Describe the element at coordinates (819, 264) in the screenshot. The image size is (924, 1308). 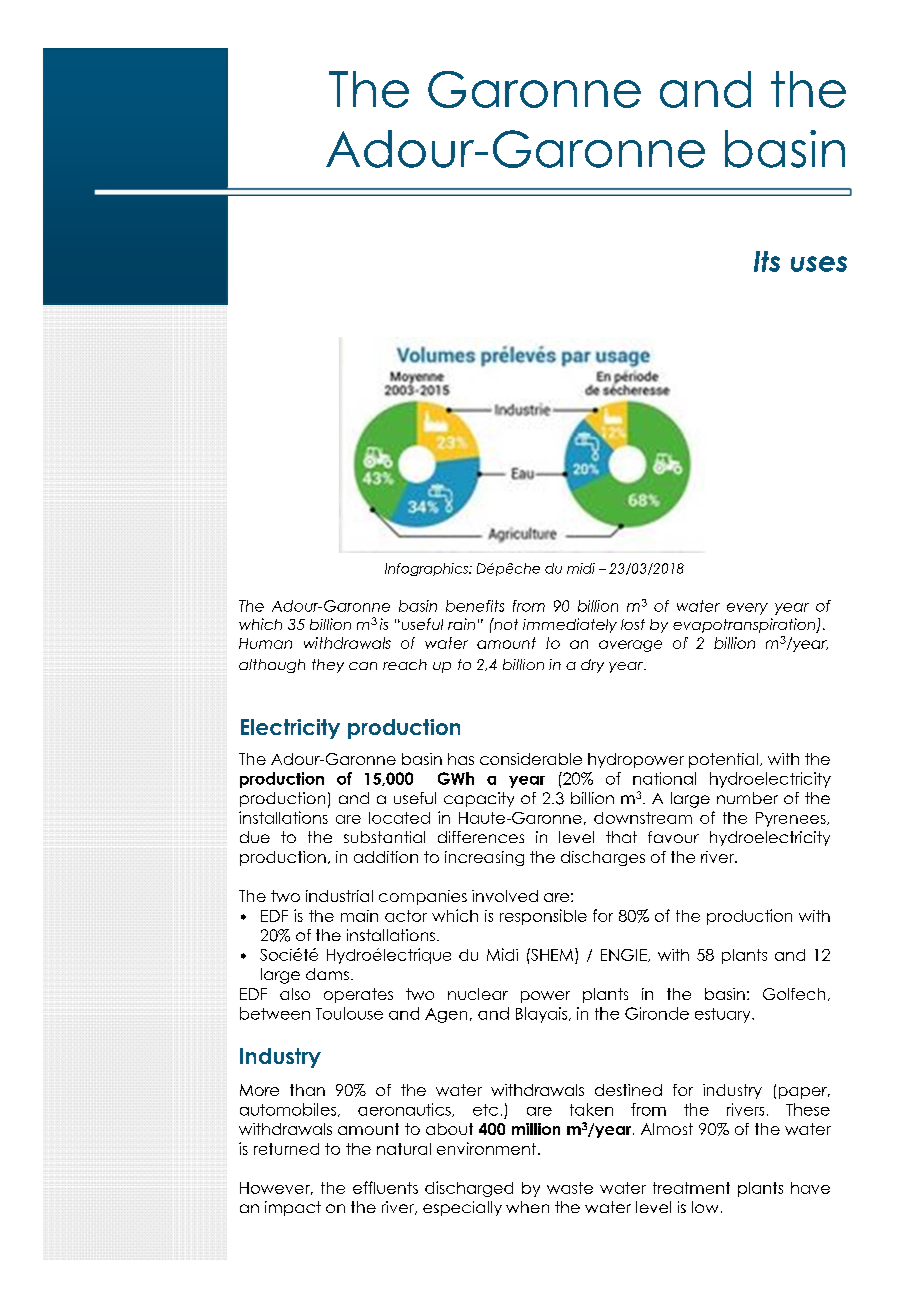
I see `uses` at that location.
